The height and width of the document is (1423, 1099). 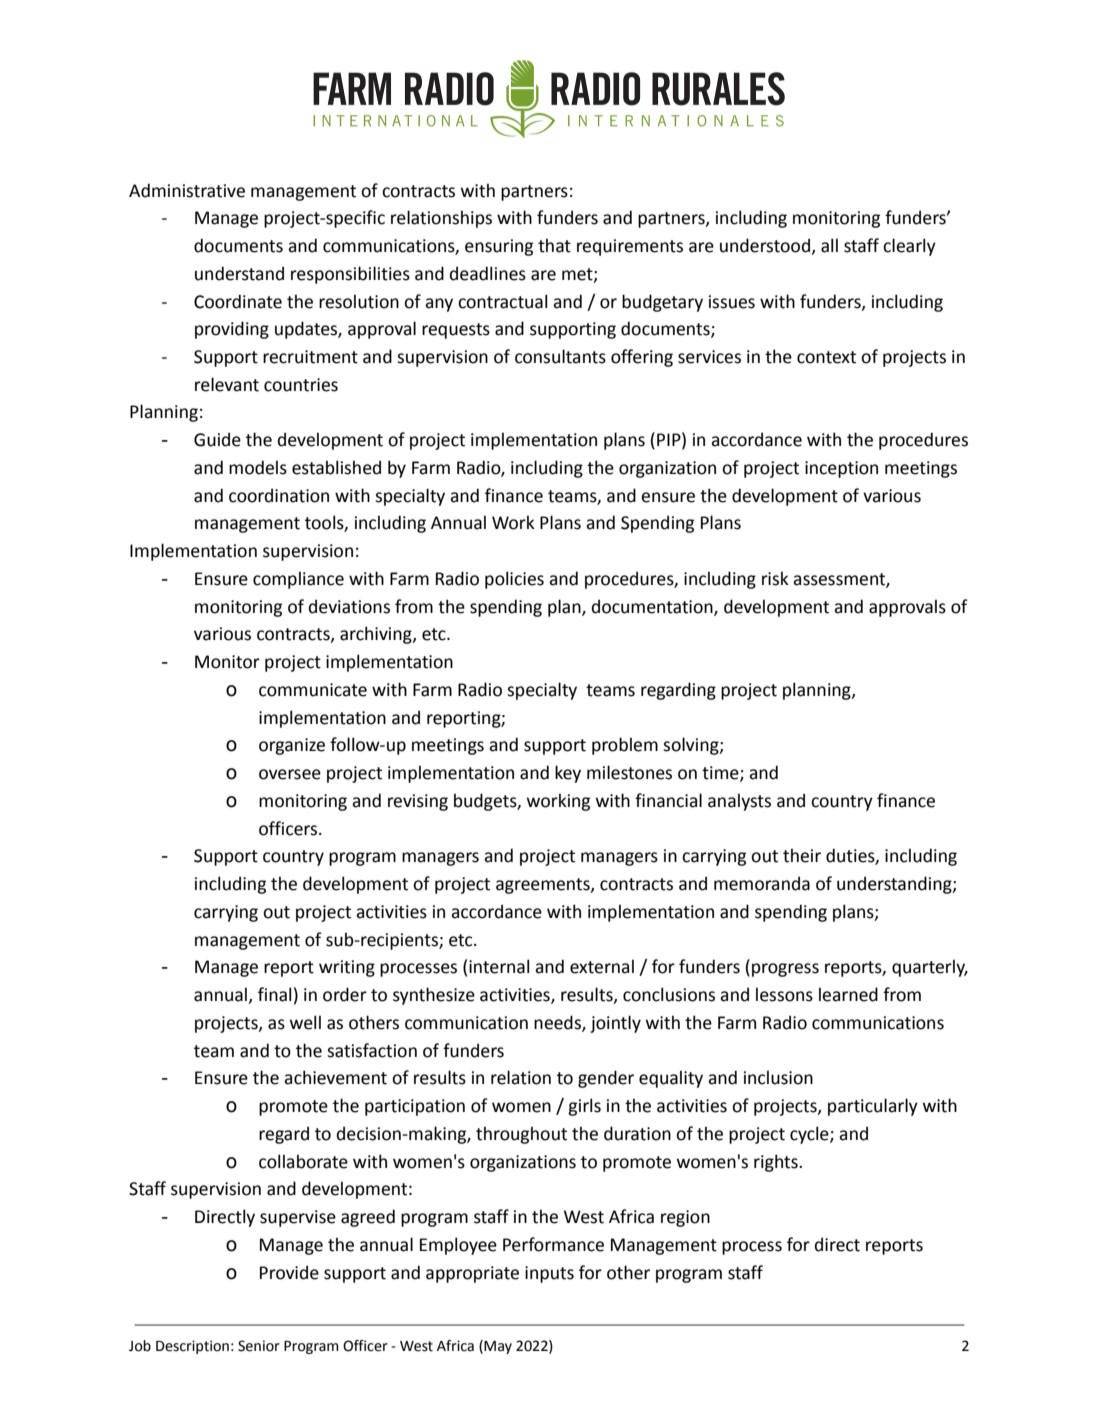 I want to click on all, so click(x=829, y=245).
